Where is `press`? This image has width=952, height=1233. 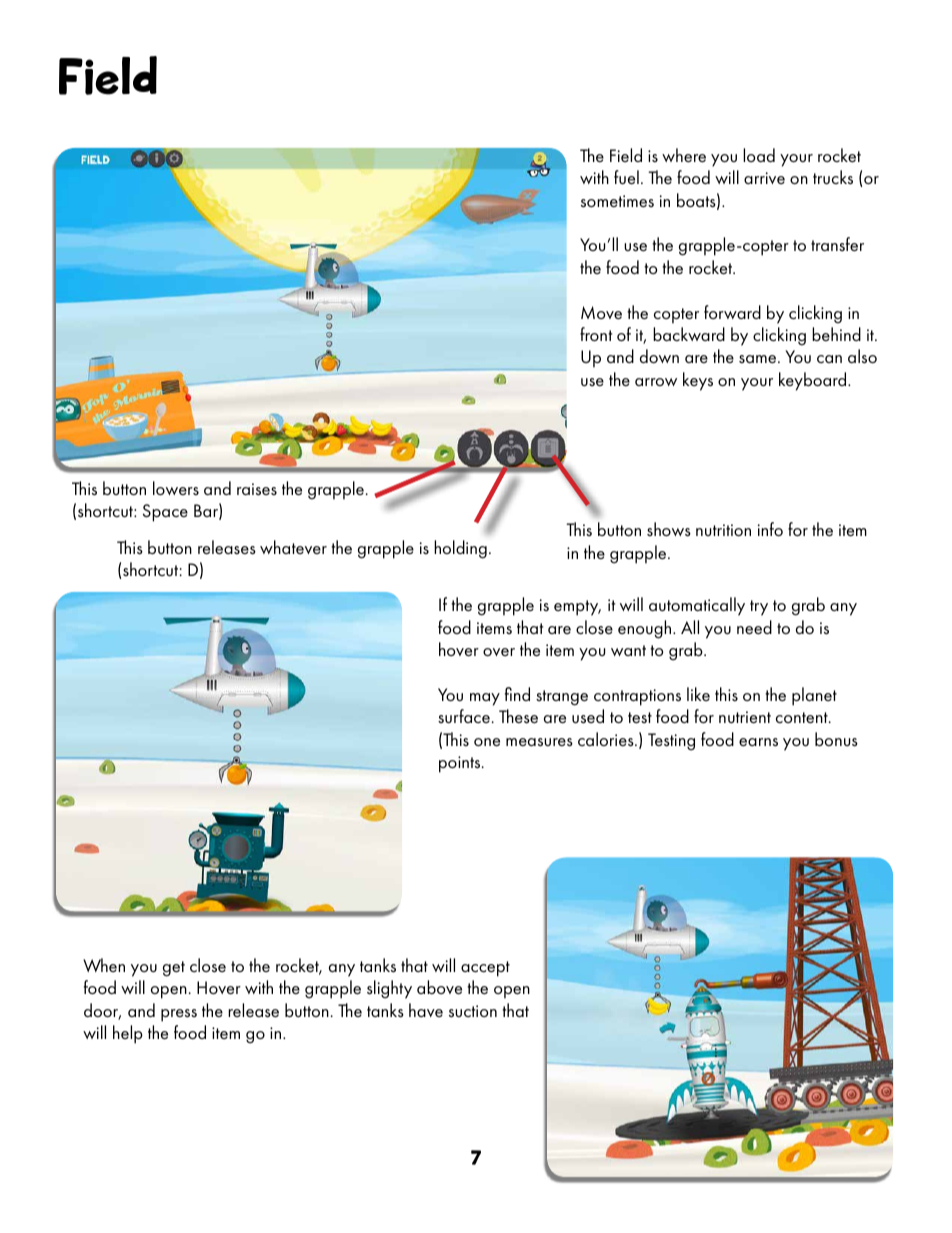
press is located at coordinates (179, 1015).
